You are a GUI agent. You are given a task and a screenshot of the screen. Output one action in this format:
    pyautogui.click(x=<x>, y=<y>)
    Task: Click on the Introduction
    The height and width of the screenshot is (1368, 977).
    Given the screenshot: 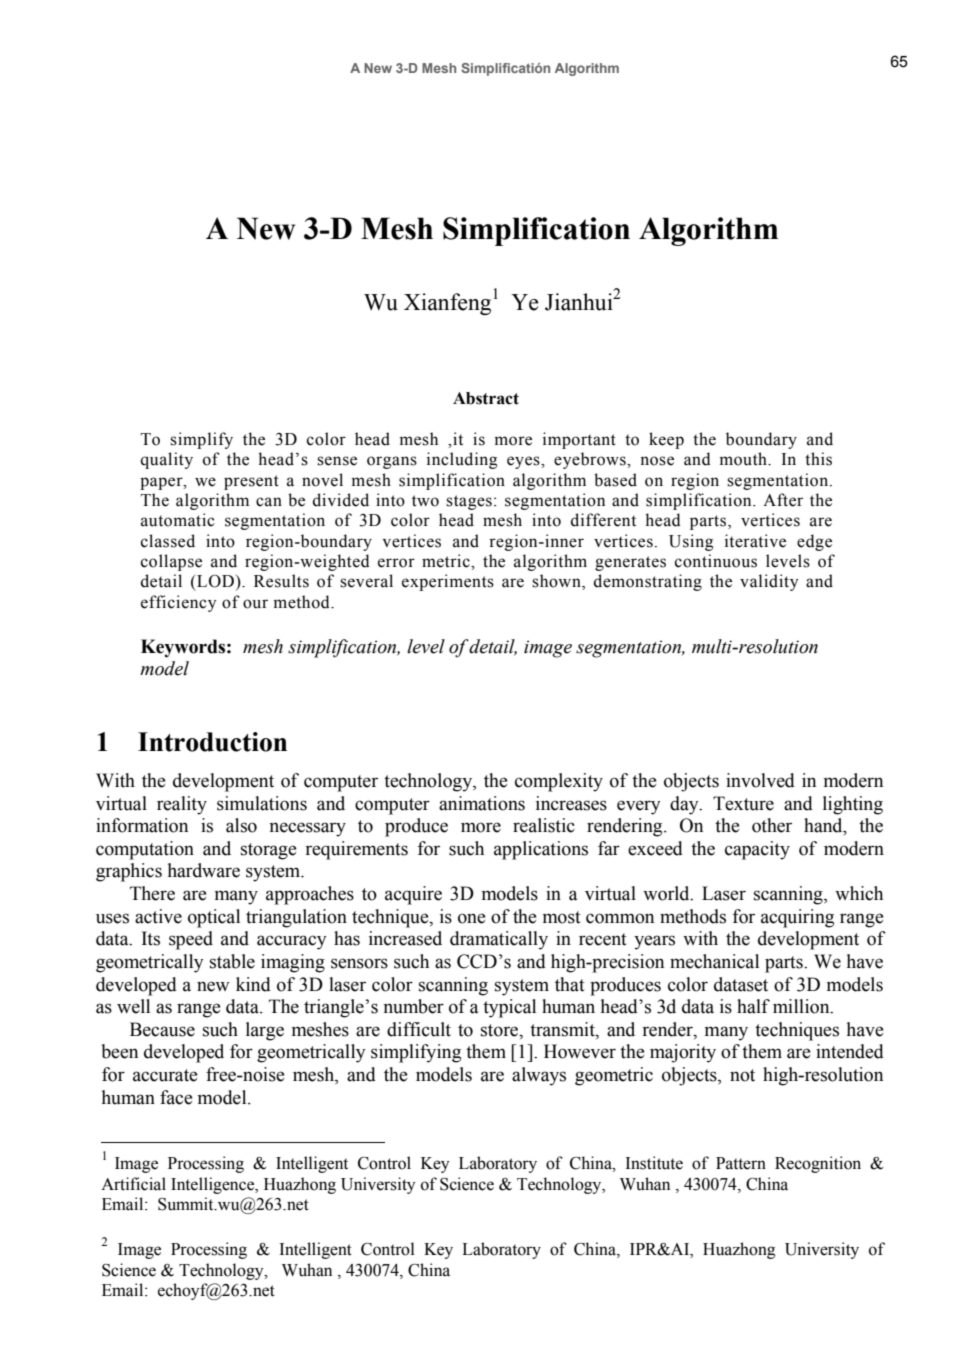 What is the action you would take?
    pyautogui.click(x=212, y=742)
